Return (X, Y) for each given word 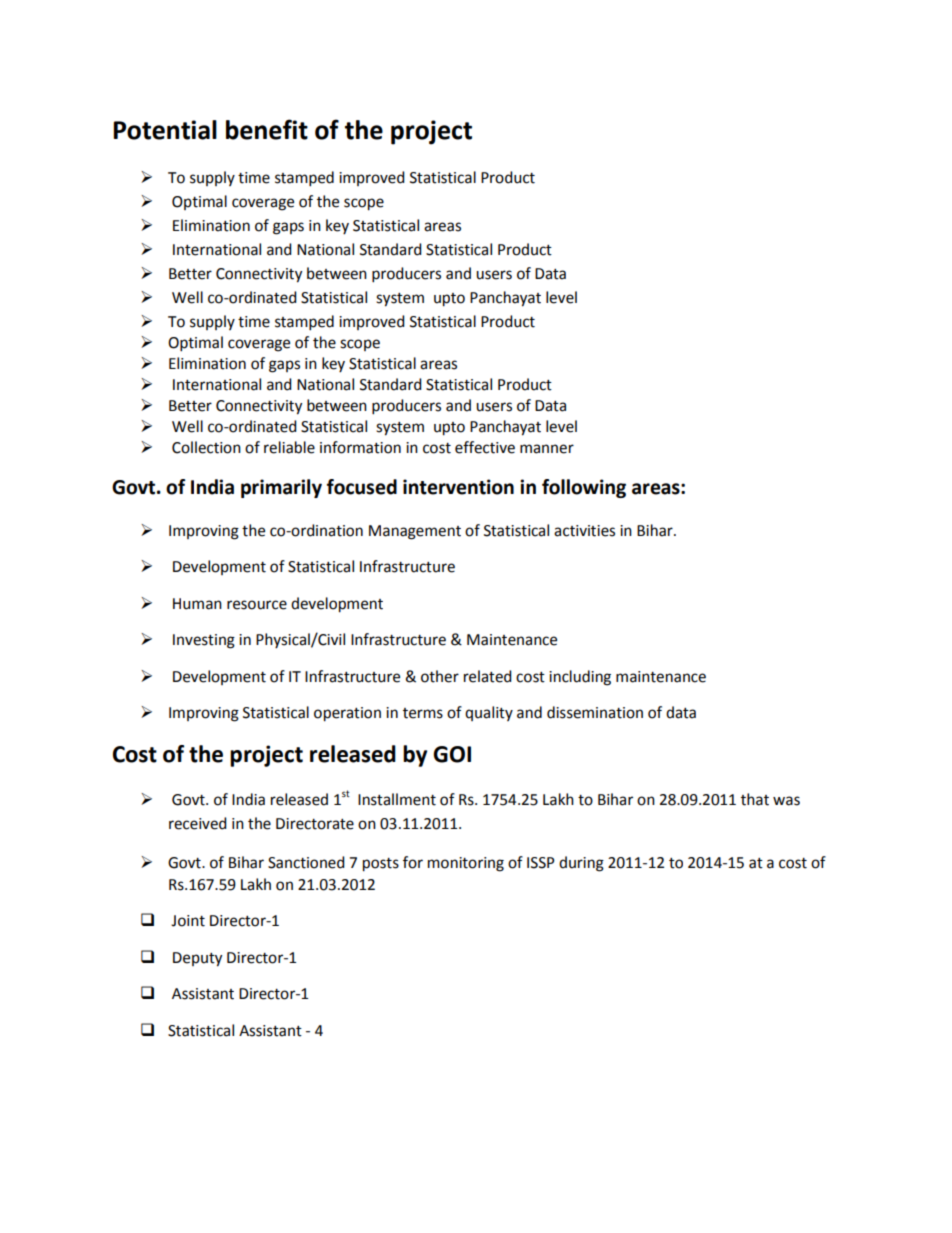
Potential (165, 130)
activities (584, 531)
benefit (267, 129)
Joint (188, 921)
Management (415, 532)
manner (547, 449)
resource (257, 605)
